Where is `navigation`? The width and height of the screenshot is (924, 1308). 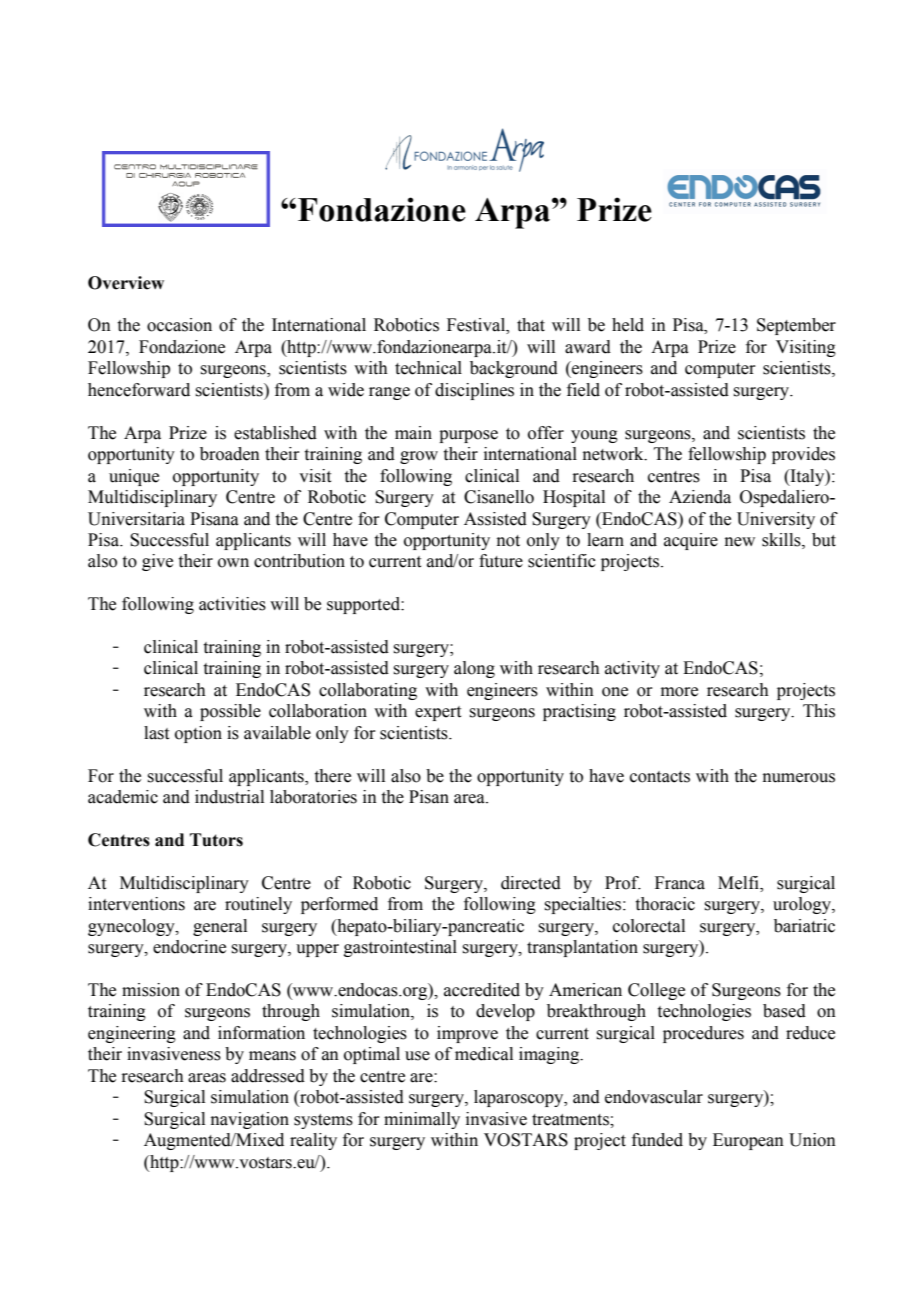 navigation is located at coordinates (250, 1120).
